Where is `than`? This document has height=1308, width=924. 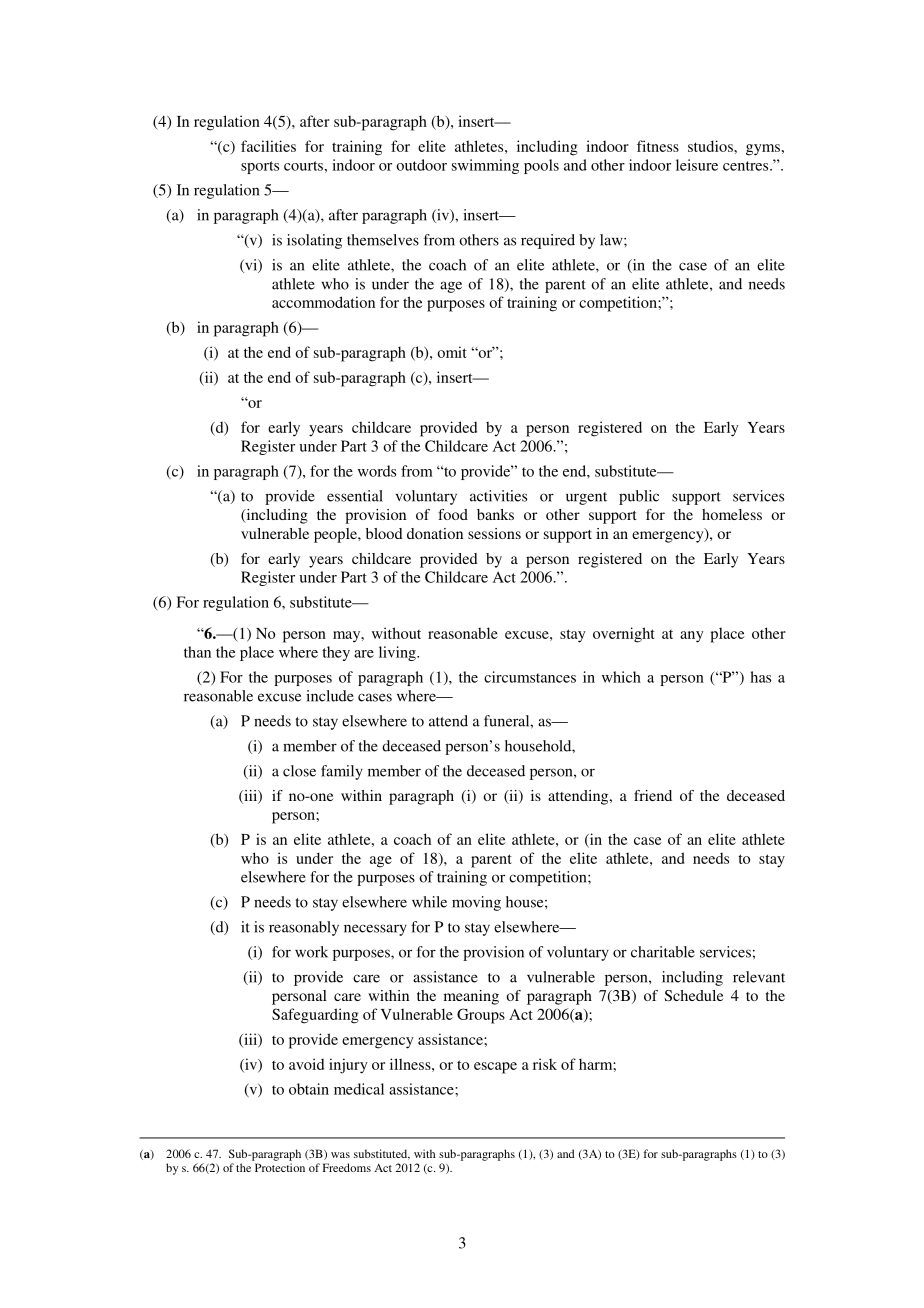 than is located at coordinates (197, 652).
